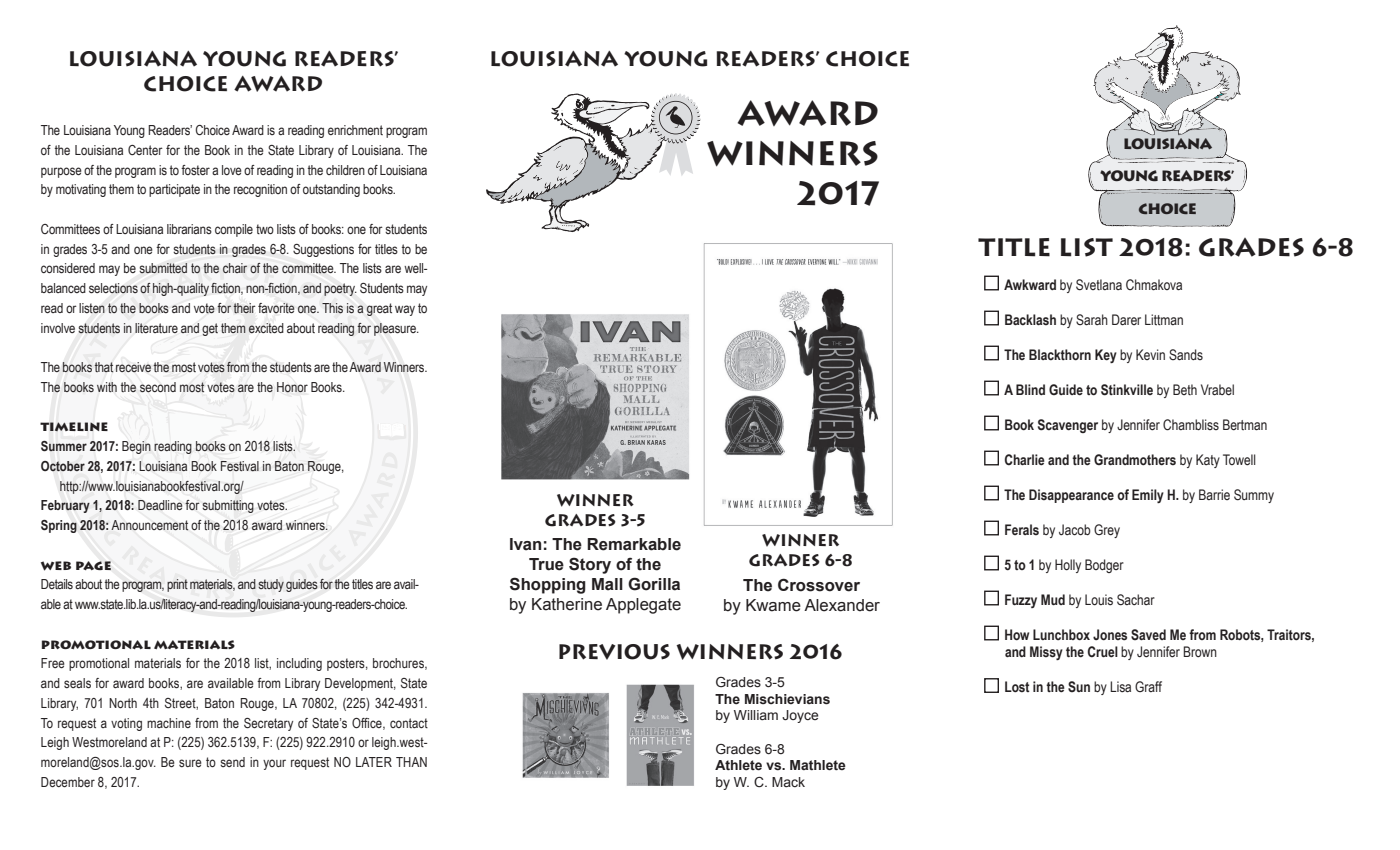  Describe the element at coordinates (525, 544) in the page. I see `Ivan` at that location.
